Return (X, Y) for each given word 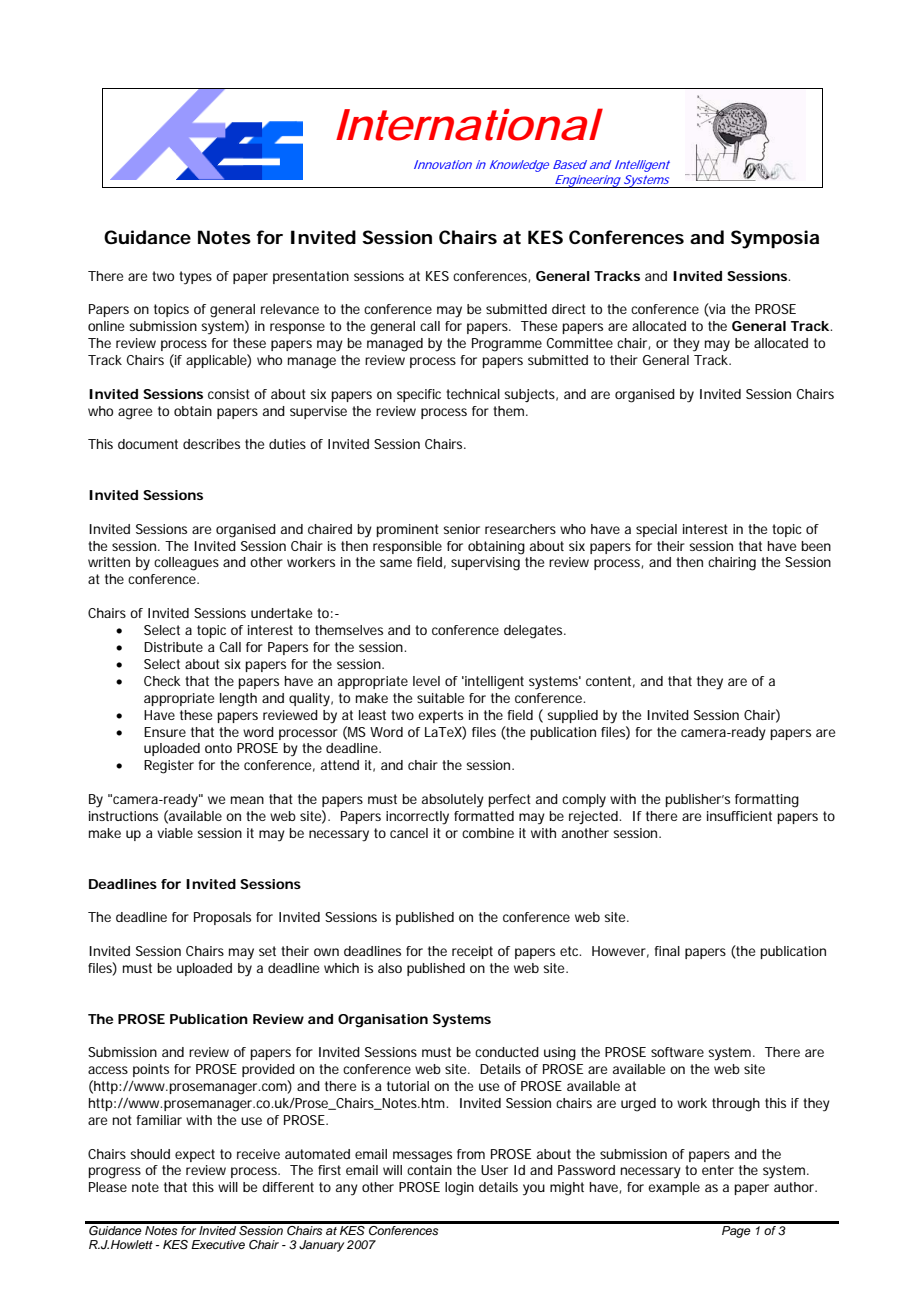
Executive (218, 1244)
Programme (507, 345)
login (459, 1189)
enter (718, 1170)
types (195, 278)
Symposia (775, 239)
